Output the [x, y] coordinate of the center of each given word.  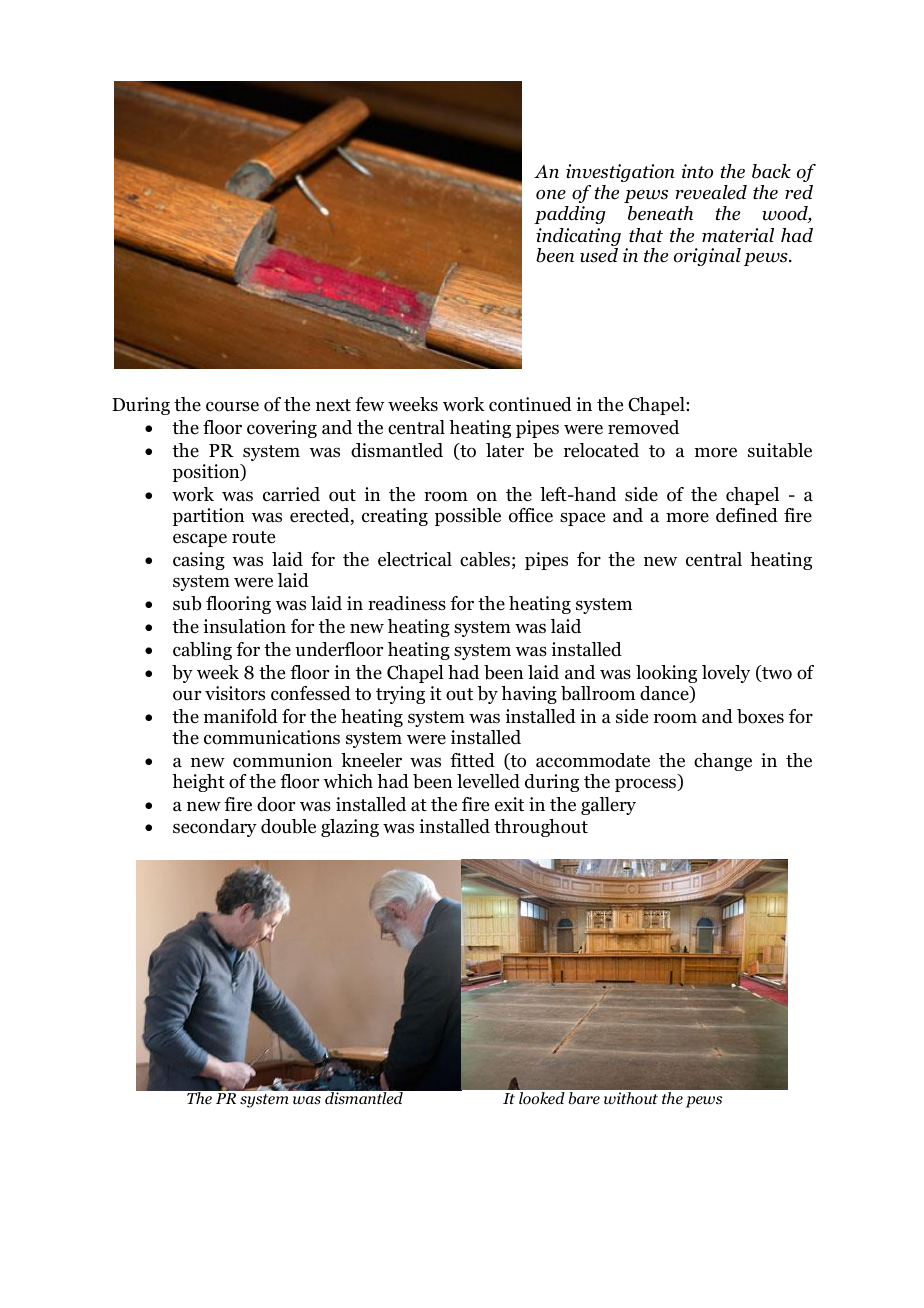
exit [509, 804]
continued [530, 404]
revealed [711, 192]
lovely [726, 674]
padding [570, 215]
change [723, 762]
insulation [244, 626]
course [232, 406]
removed [643, 427]
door [276, 804]
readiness [407, 603]
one [551, 195]
